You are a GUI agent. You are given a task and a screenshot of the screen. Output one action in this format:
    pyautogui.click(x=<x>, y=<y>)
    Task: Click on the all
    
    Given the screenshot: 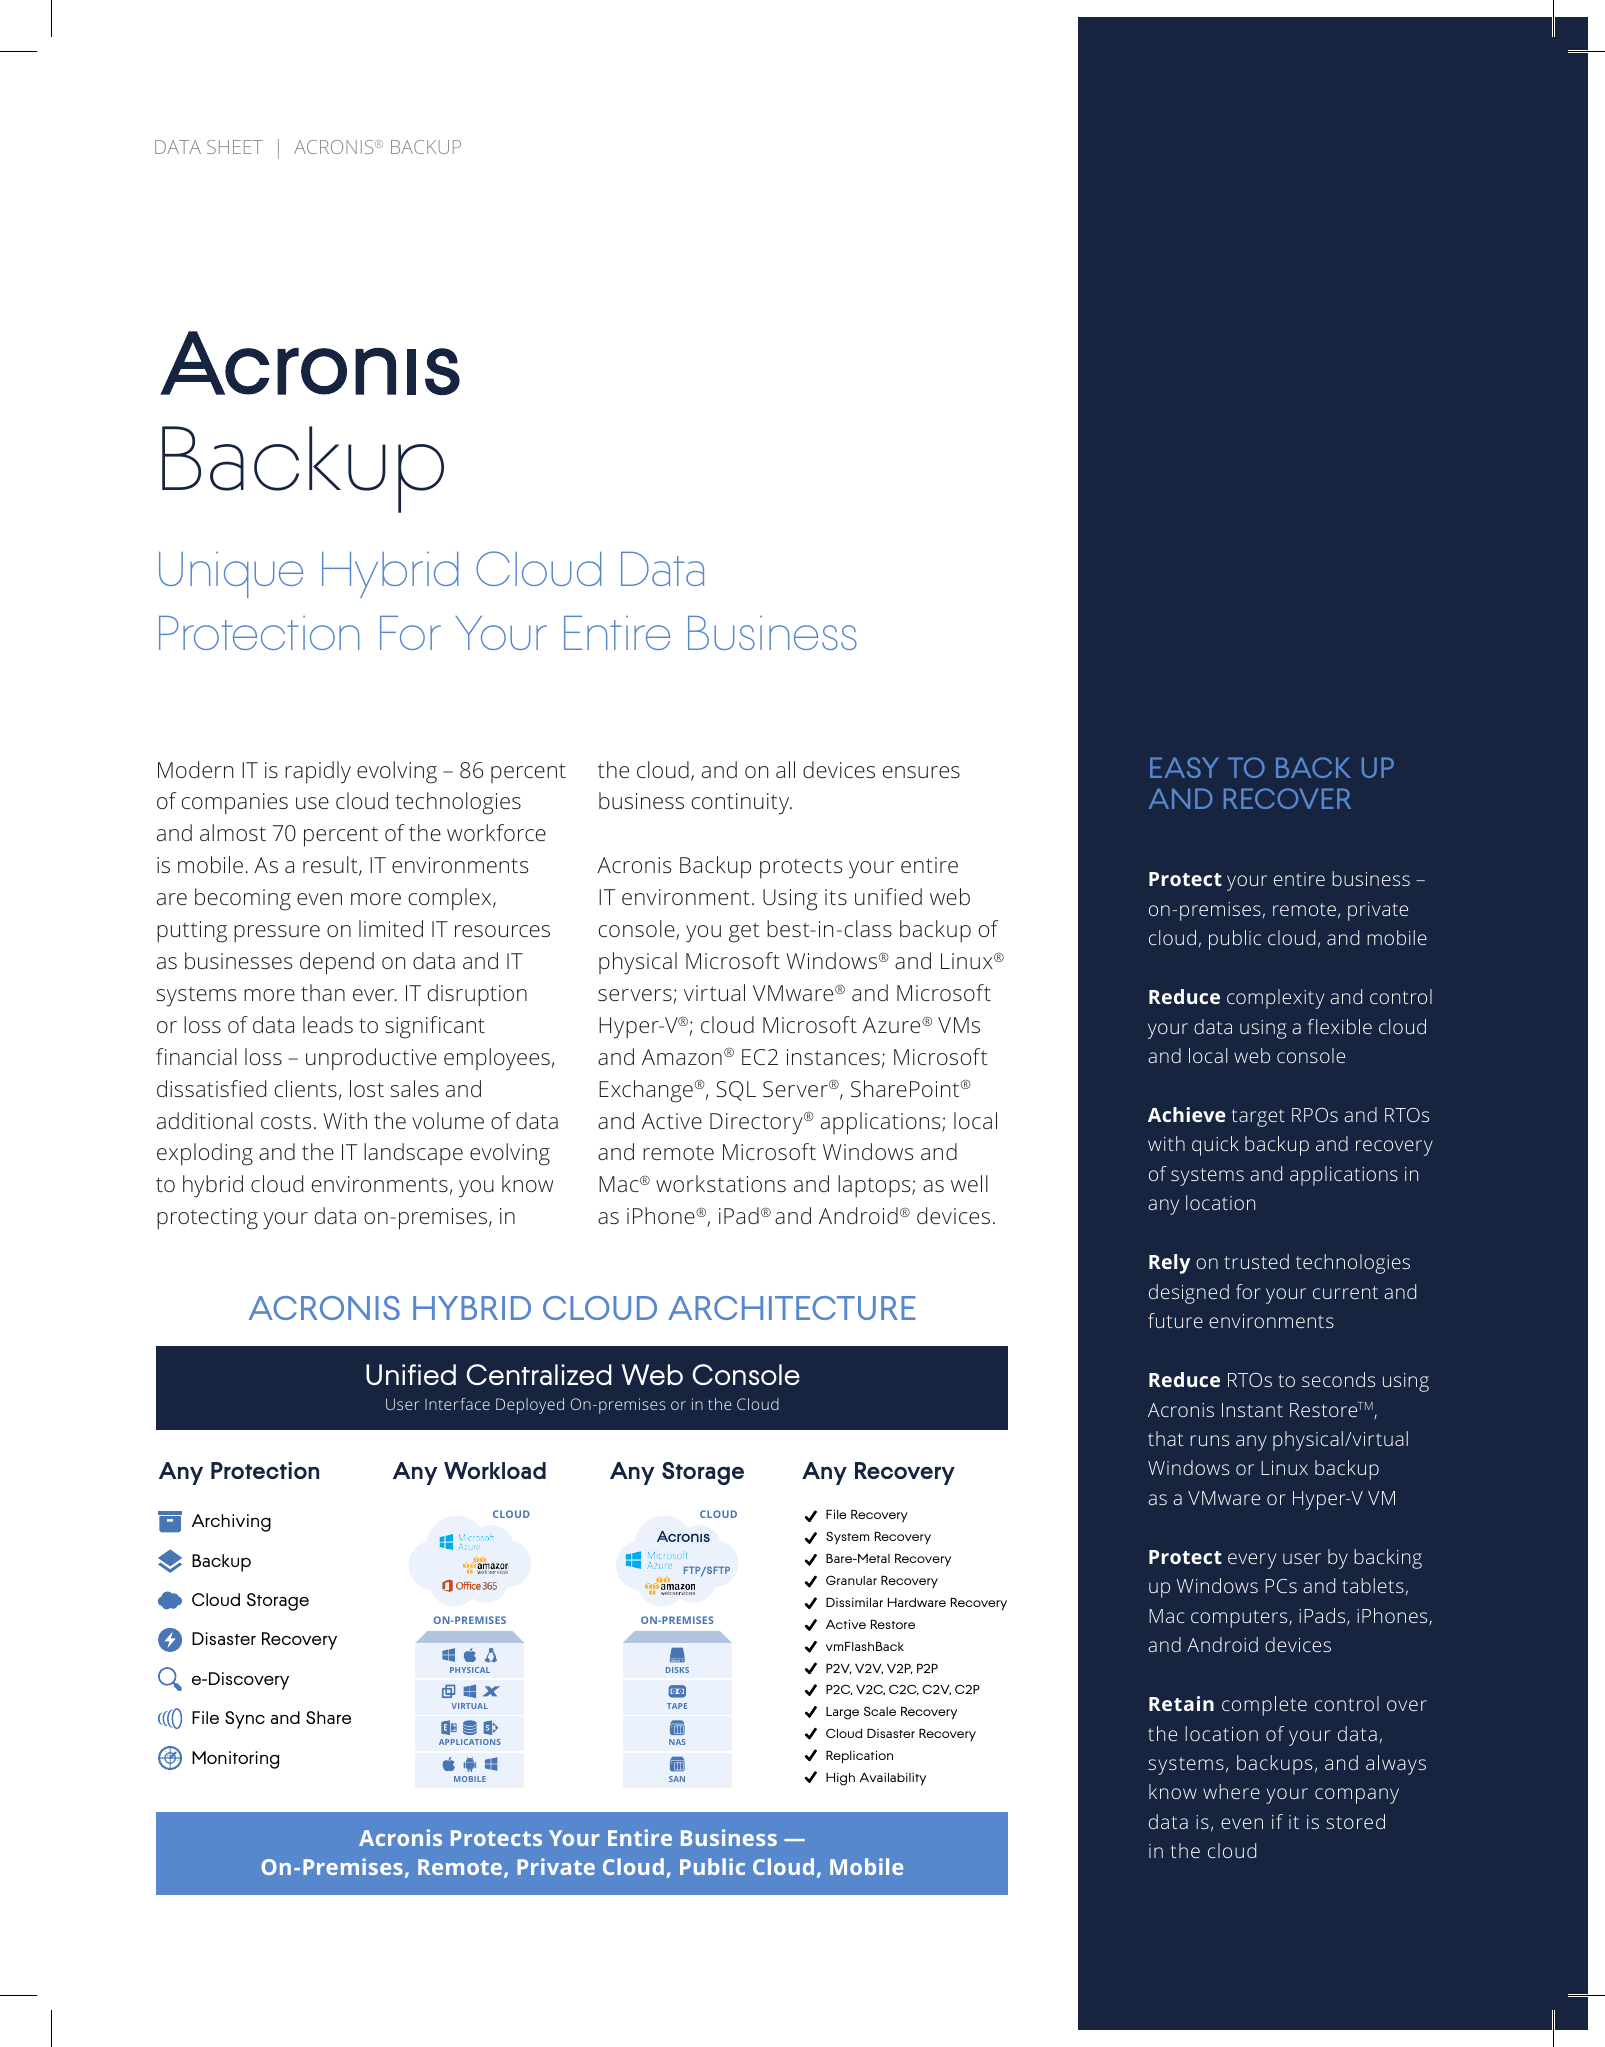 What is the action you would take?
    pyautogui.click(x=785, y=769)
